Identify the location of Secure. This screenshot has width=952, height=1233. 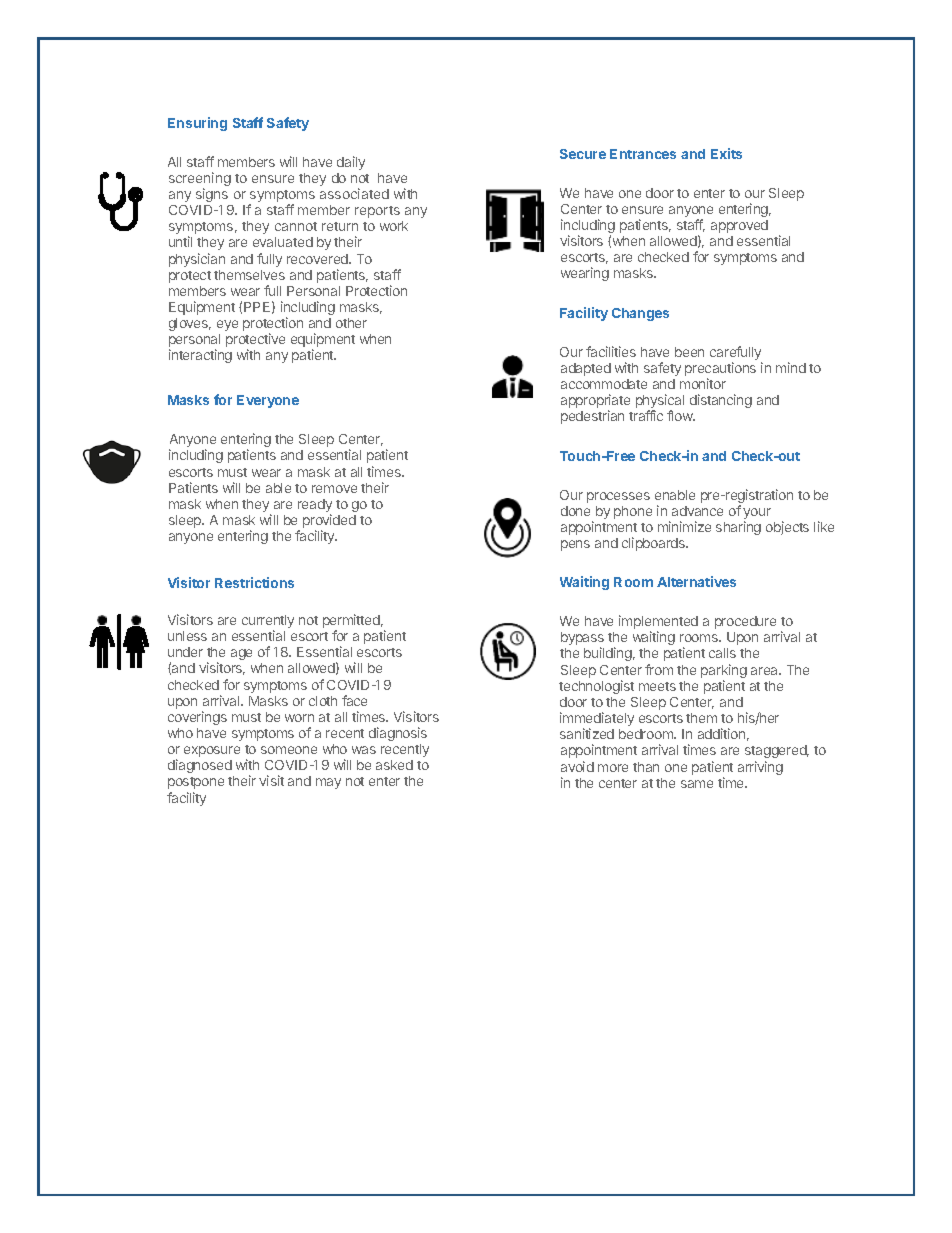
(583, 154).
